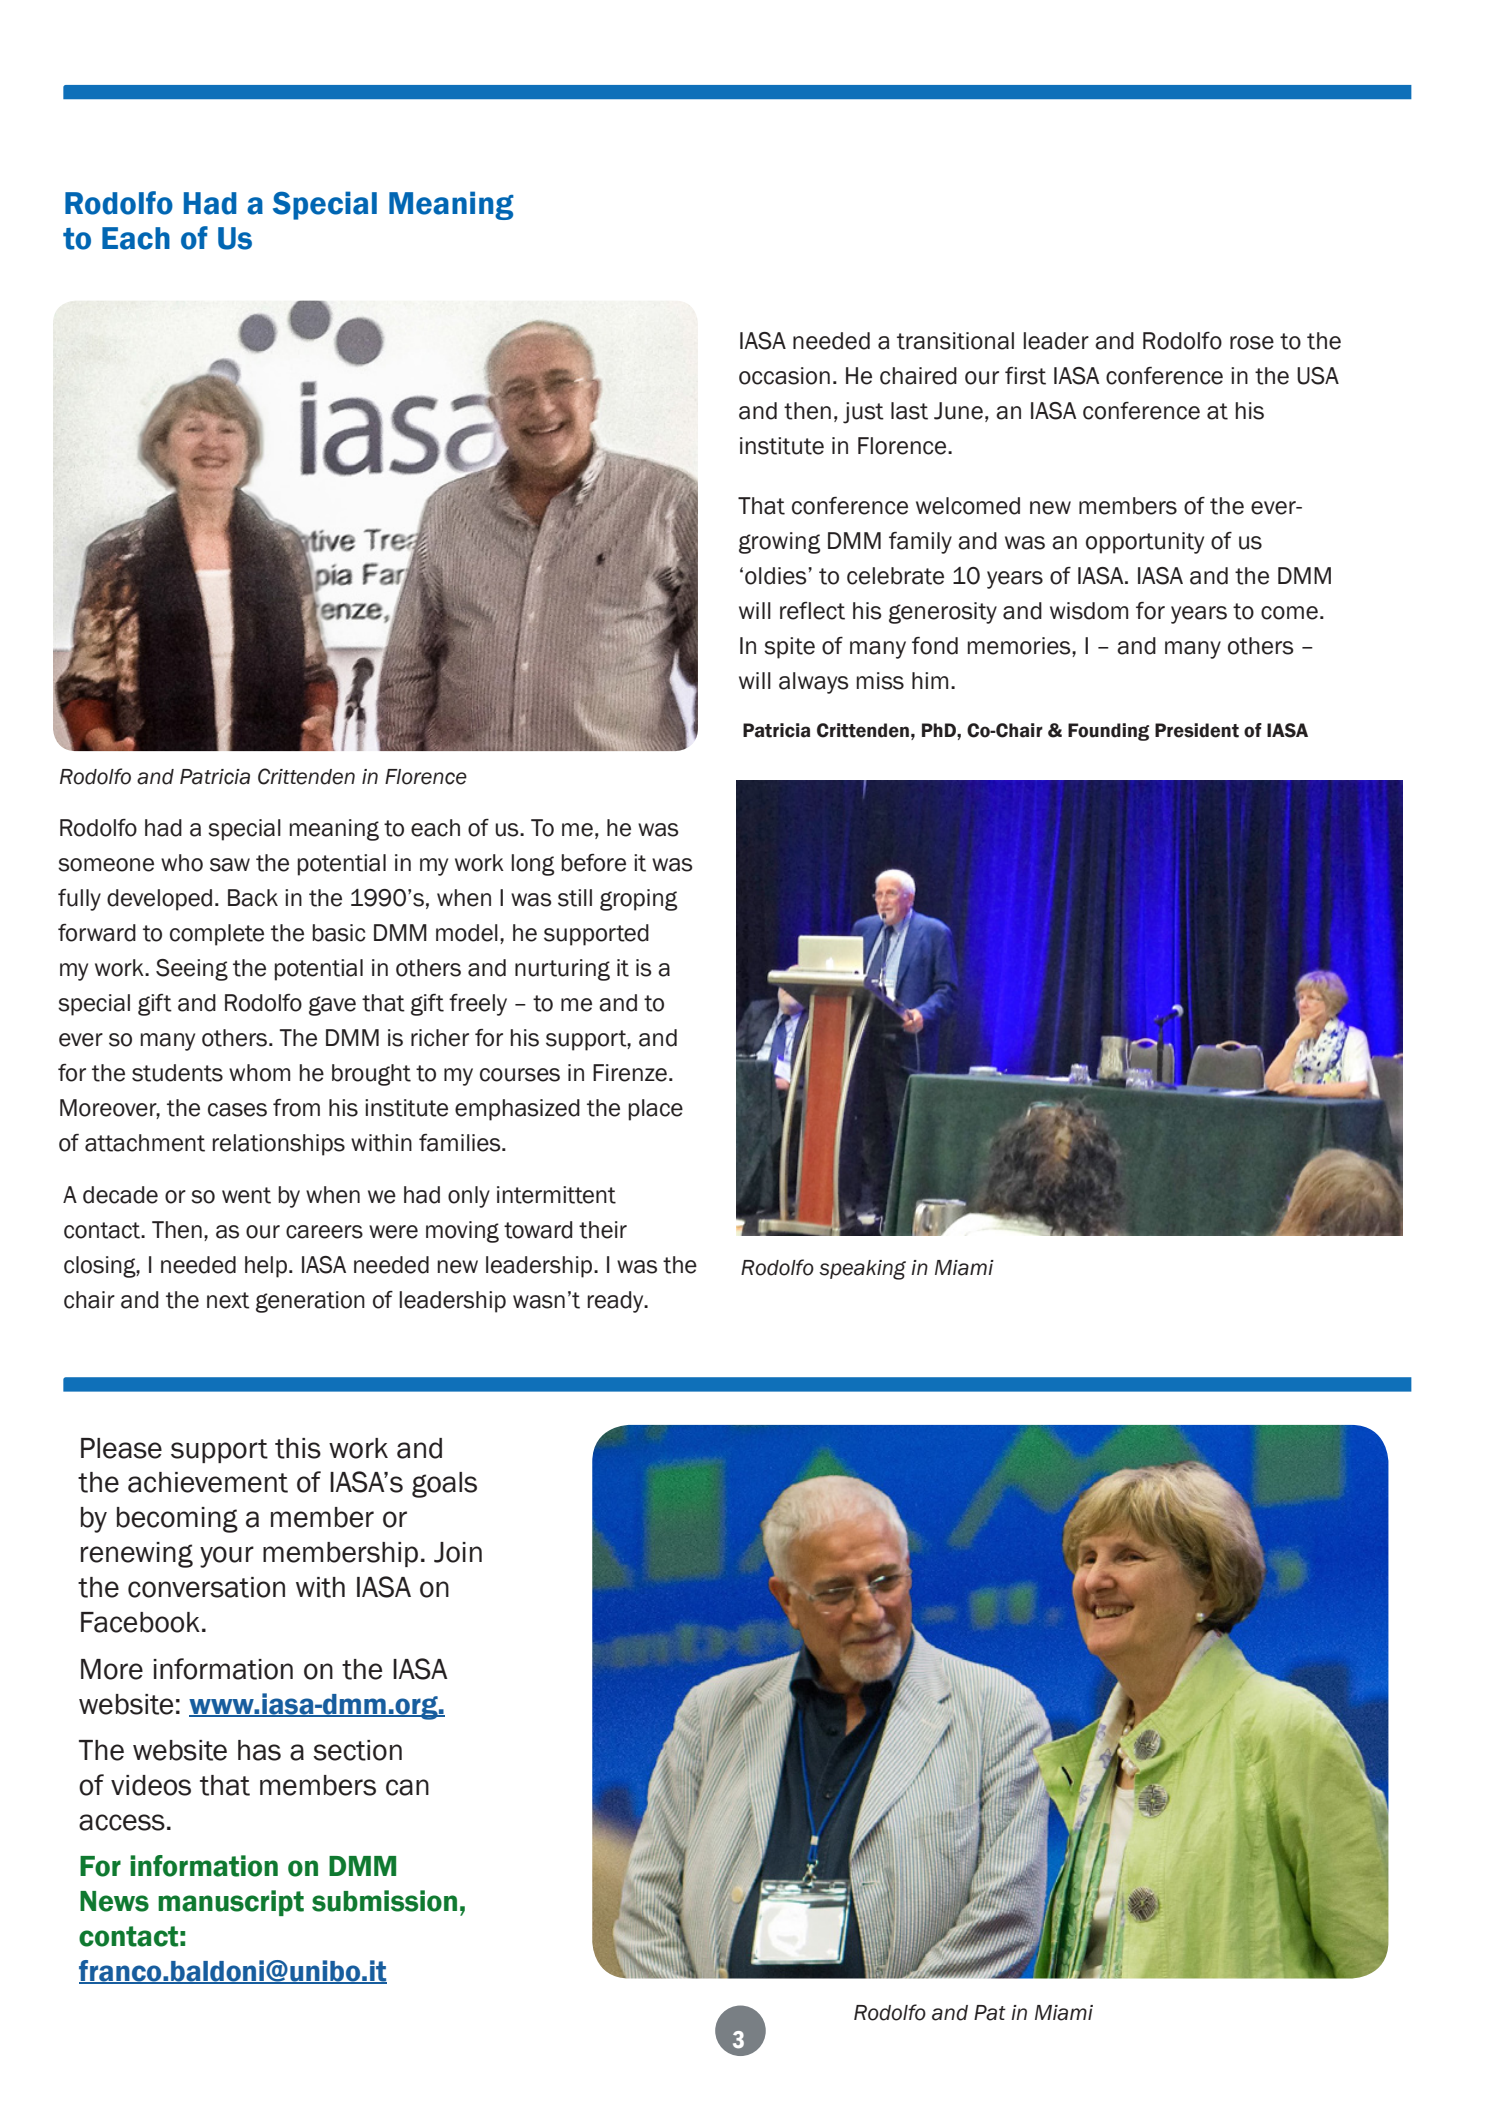 The image size is (1486, 2102). I want to click on speaking, so click(862, 1270).
